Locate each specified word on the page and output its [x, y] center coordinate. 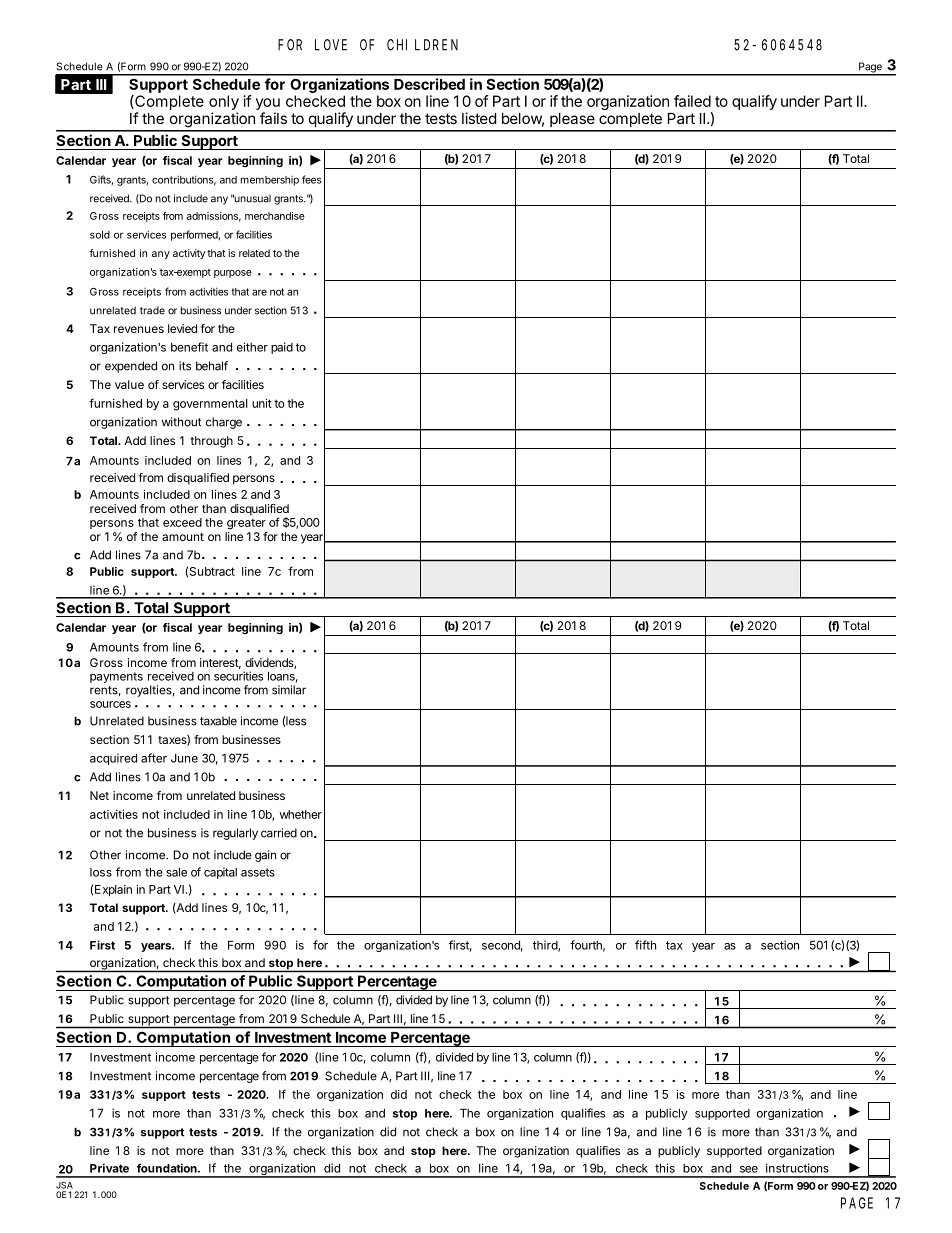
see [749, 1169]
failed [692, 101]
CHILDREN [422, 45]
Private [109, 1168]
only [224, 104]
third [546, 946]
